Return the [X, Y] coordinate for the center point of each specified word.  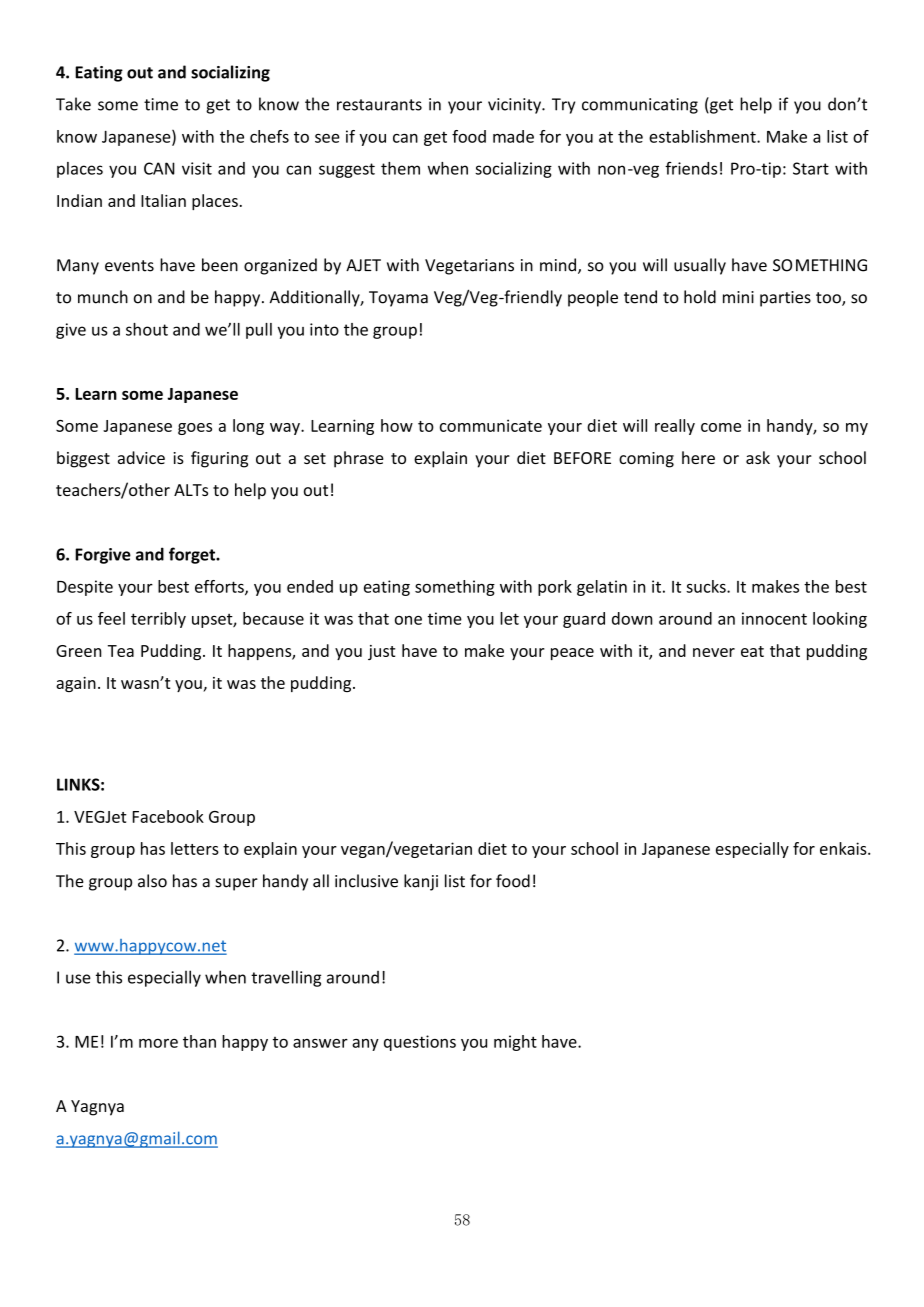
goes [195, 429]
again [76, 684]
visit [197, 168]
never [714, 652]
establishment [703, 136]
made [513, 136]
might [515, 1043]
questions [420, 1043]
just [381, 652]
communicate [491, 425]
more [158, 1043]
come [721, 427]
